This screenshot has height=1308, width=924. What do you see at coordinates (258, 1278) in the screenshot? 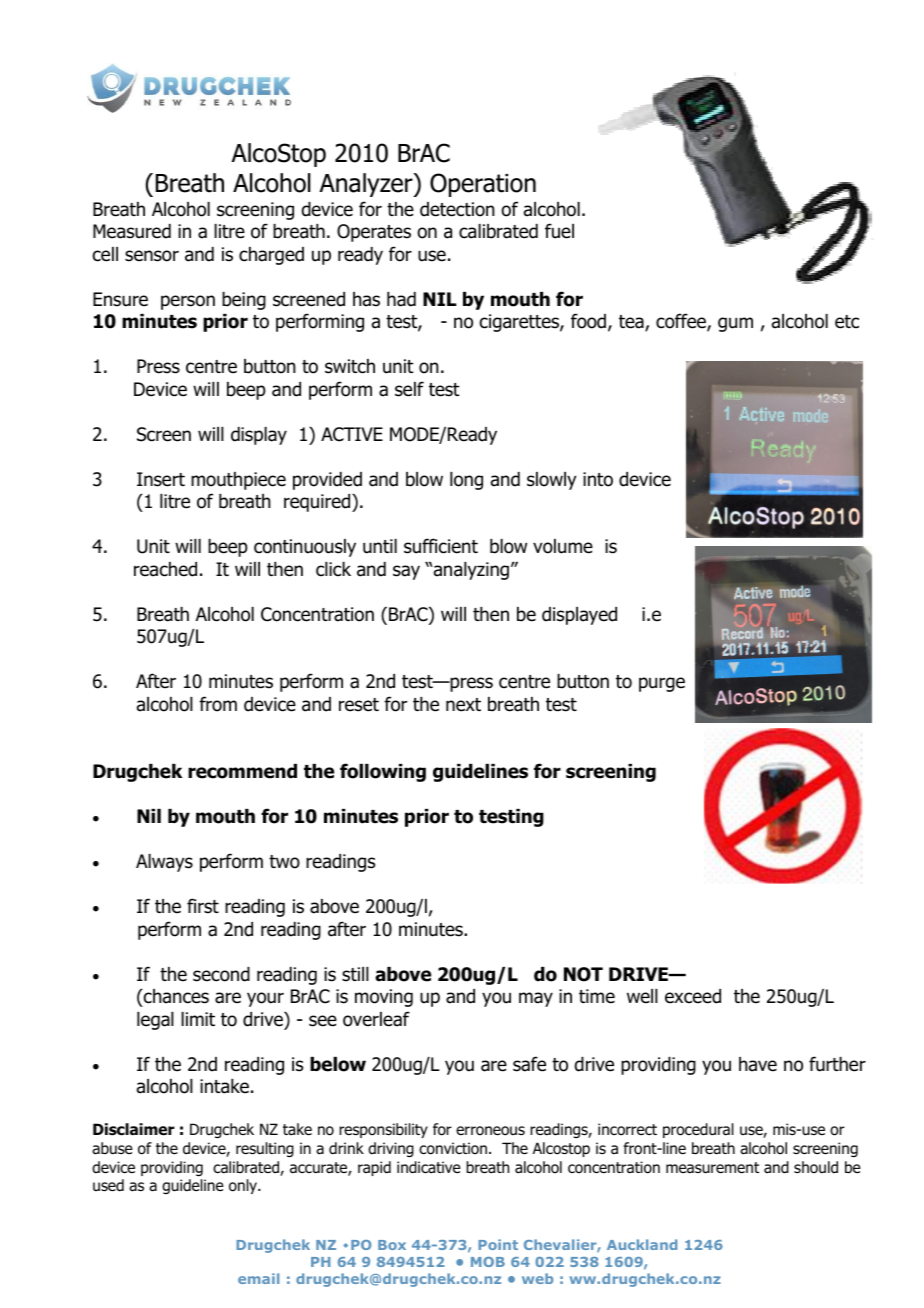
I see `email` at bounding box center [258, 1278].
